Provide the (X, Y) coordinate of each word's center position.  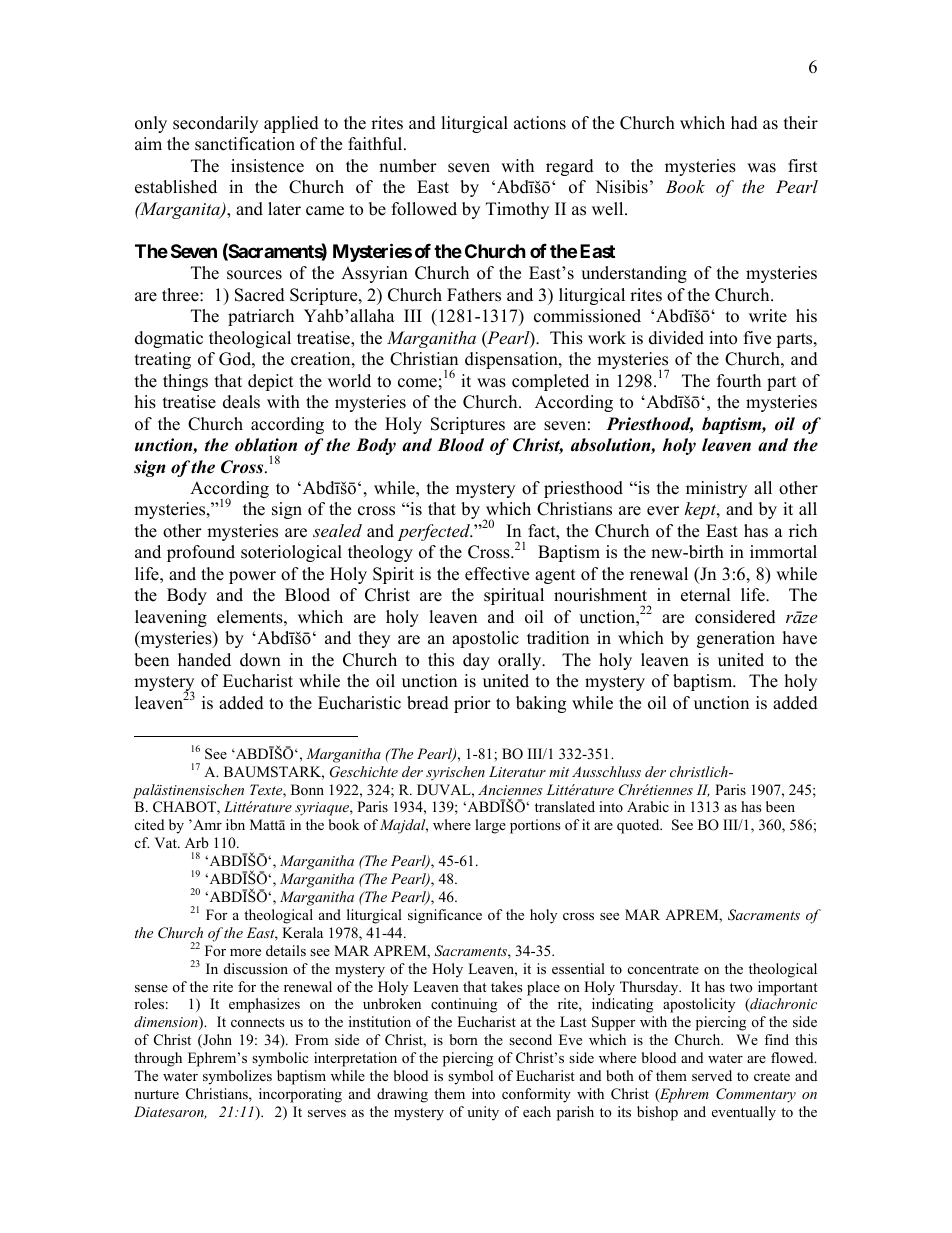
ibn (235, 824)
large (490, 826)
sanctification (245, 144)
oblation (266, 445)
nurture (156, 1094)
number (408, 166)
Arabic (648, 806)
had (744, 123)
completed (550, 382)
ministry (716, 489)
